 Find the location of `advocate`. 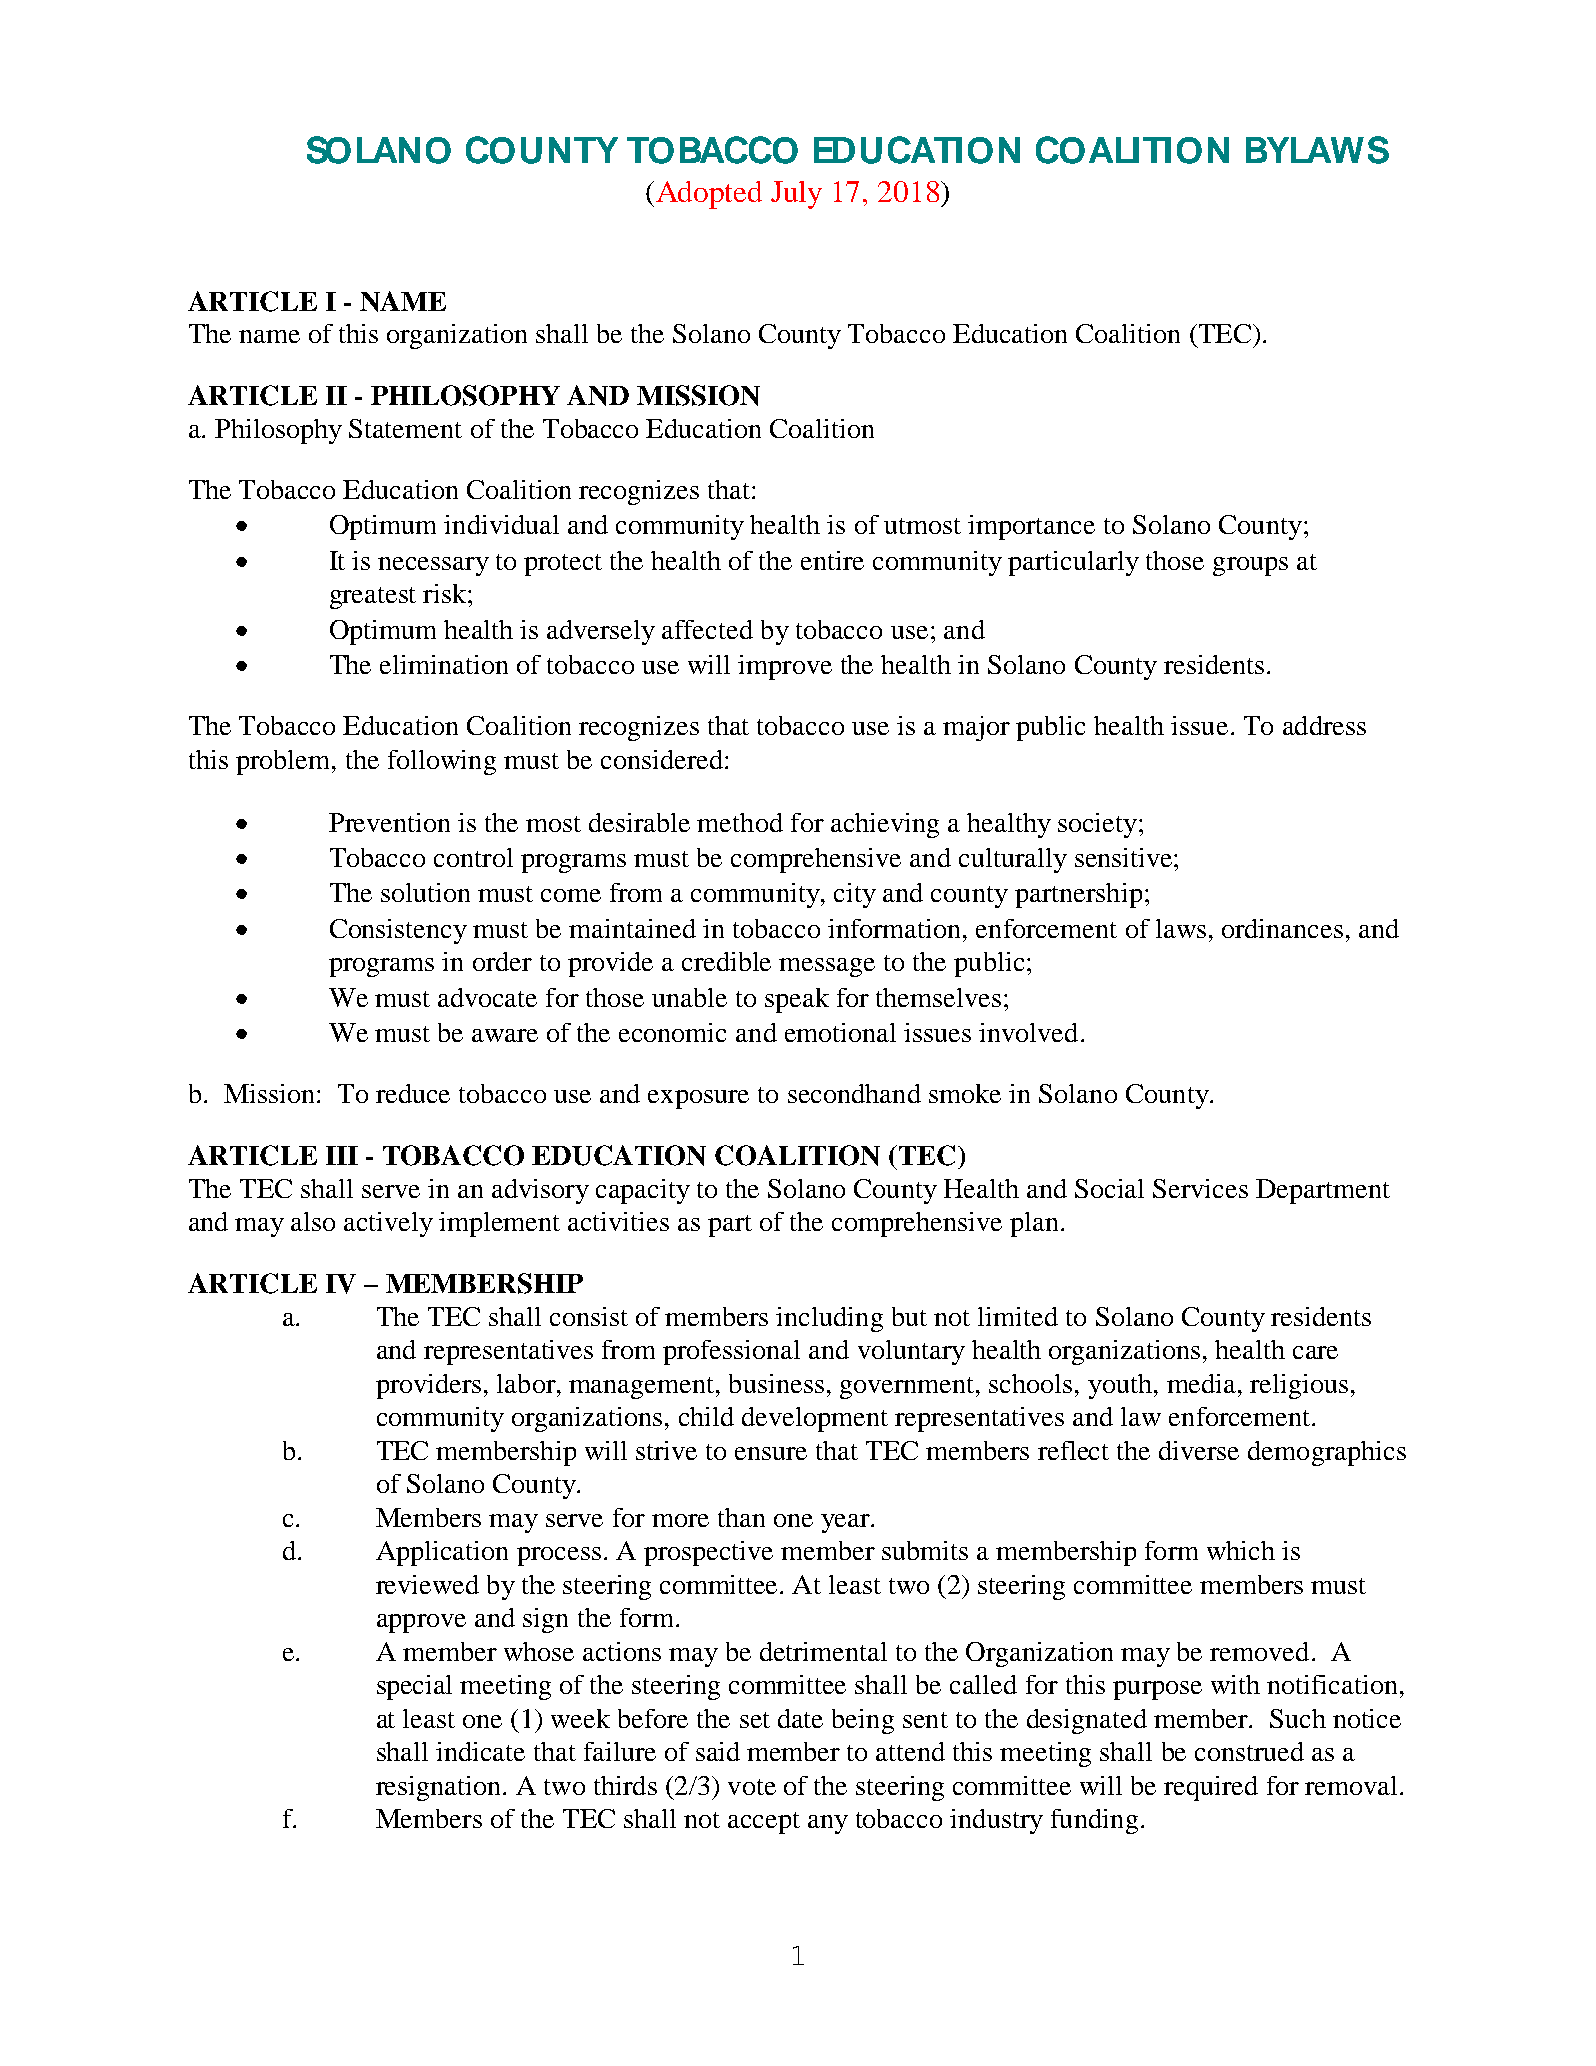

advocate is located at coordinates (487, 997).
